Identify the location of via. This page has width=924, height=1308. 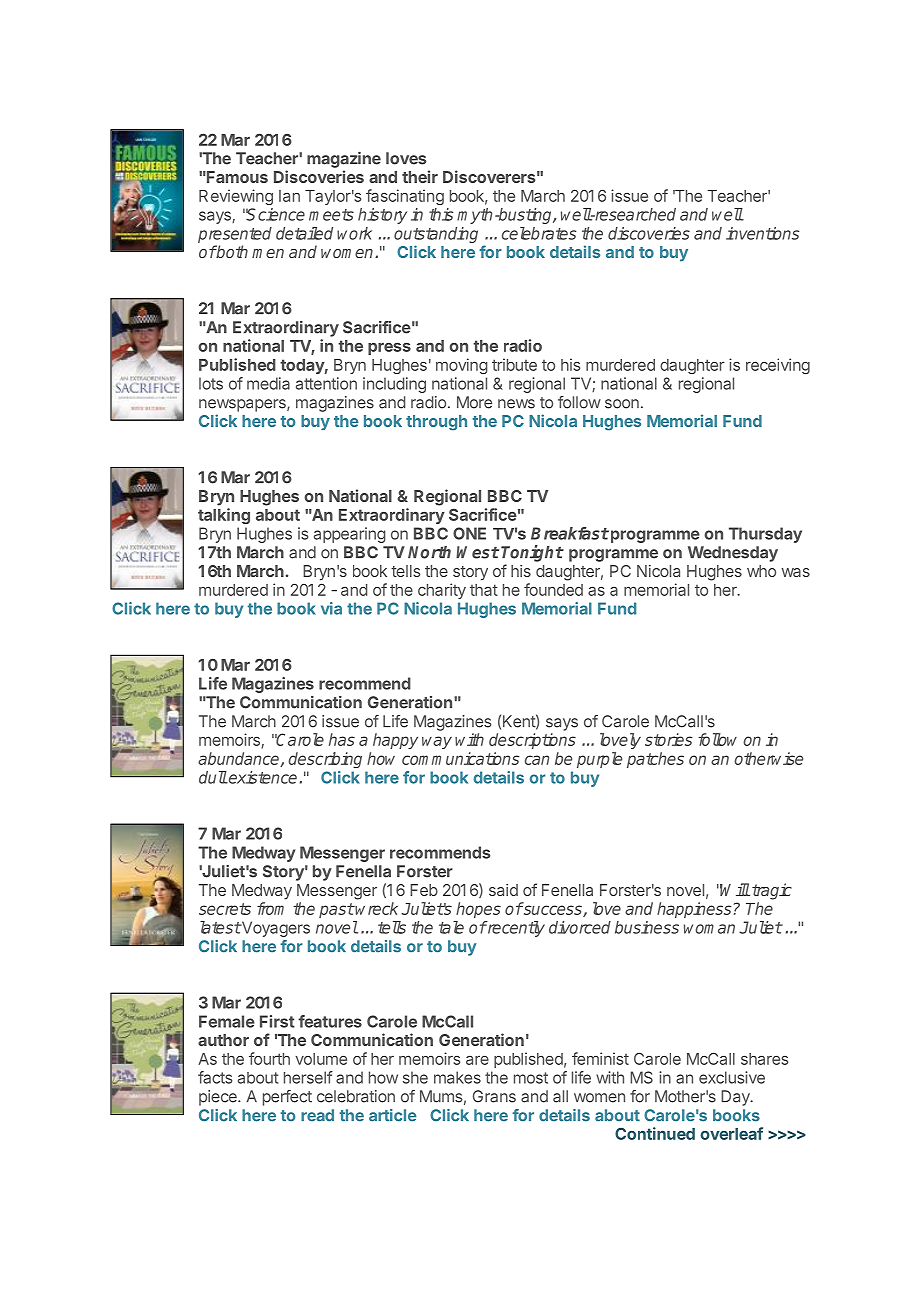
(331, 608).
